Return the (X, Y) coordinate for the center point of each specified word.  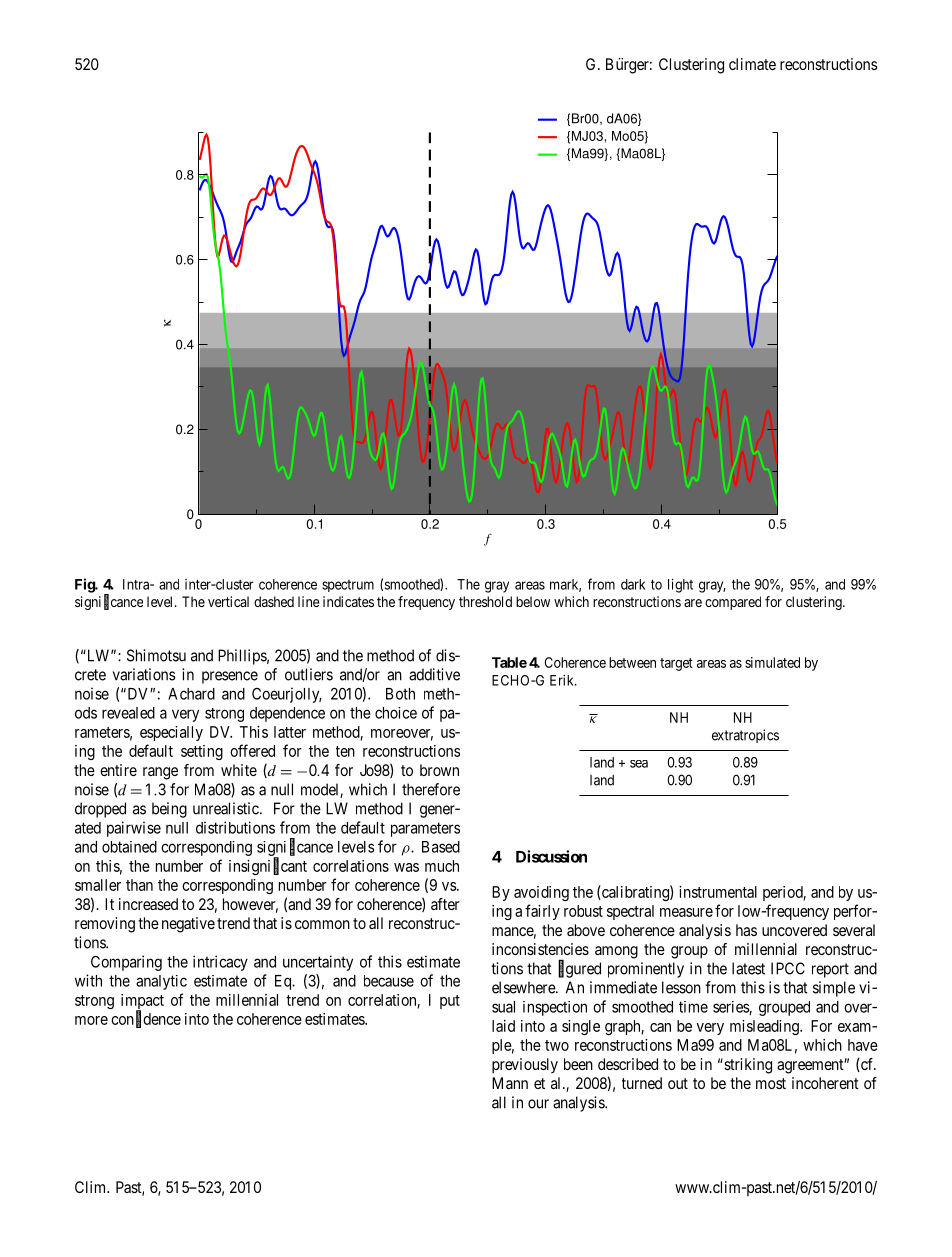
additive (434, 674)
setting (202, 752)
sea (639, 764)
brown (439, 770)
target (676, 664)
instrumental (718, 892)
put (450, 1002)
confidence (146, 1019)
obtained (129, 847)
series (731, 1008)
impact (142, 1003)
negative (188, 925)
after (445, 904)
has (746, 930)
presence (230, 677)
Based (441, 847)
